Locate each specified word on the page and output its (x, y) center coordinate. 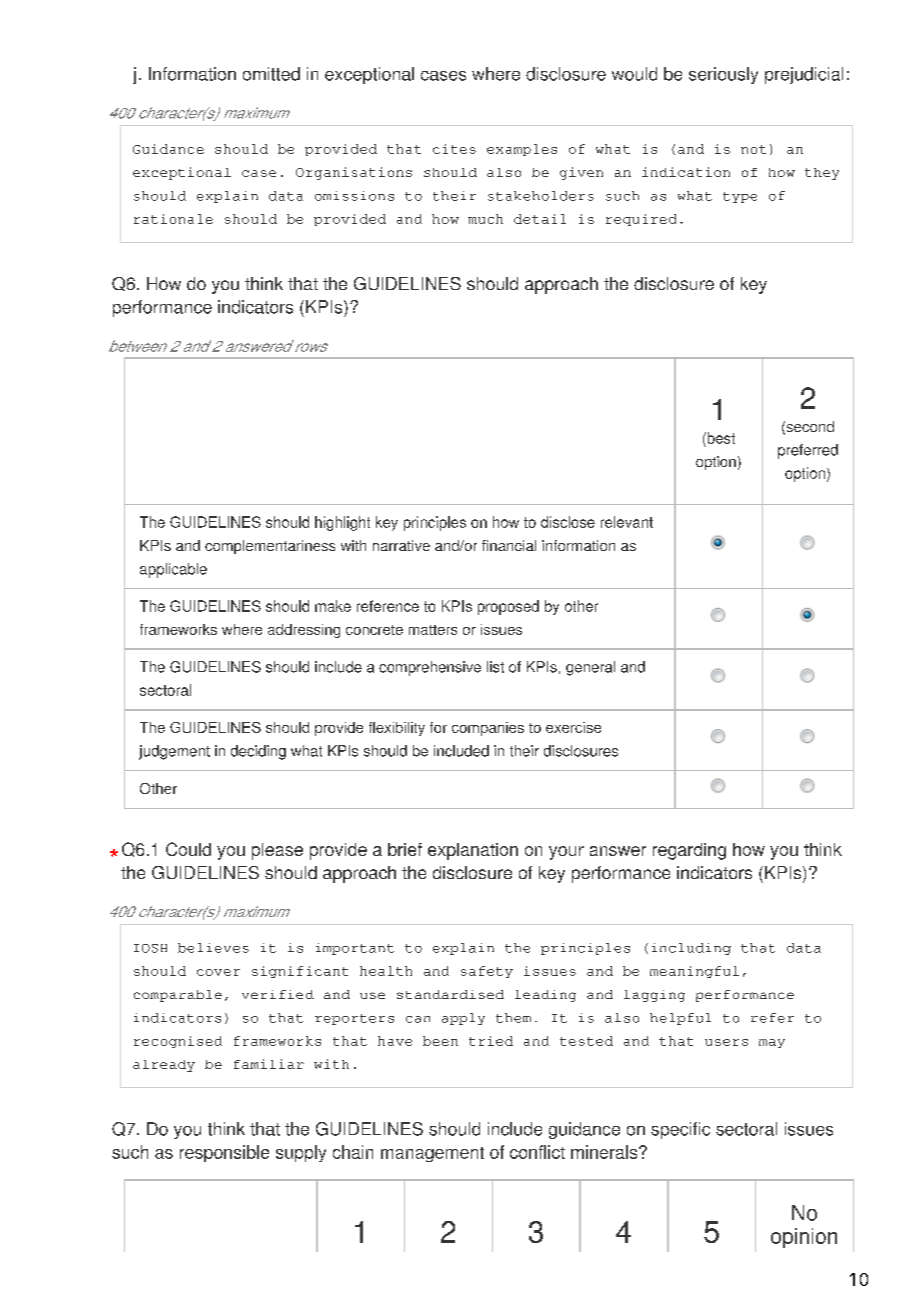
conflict (537, 1152)
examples (522, 150)
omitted (271, 74)
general (590, 668)
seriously (723, 75)
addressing (304, 631)
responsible (224, 1153)
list (495, 667)
